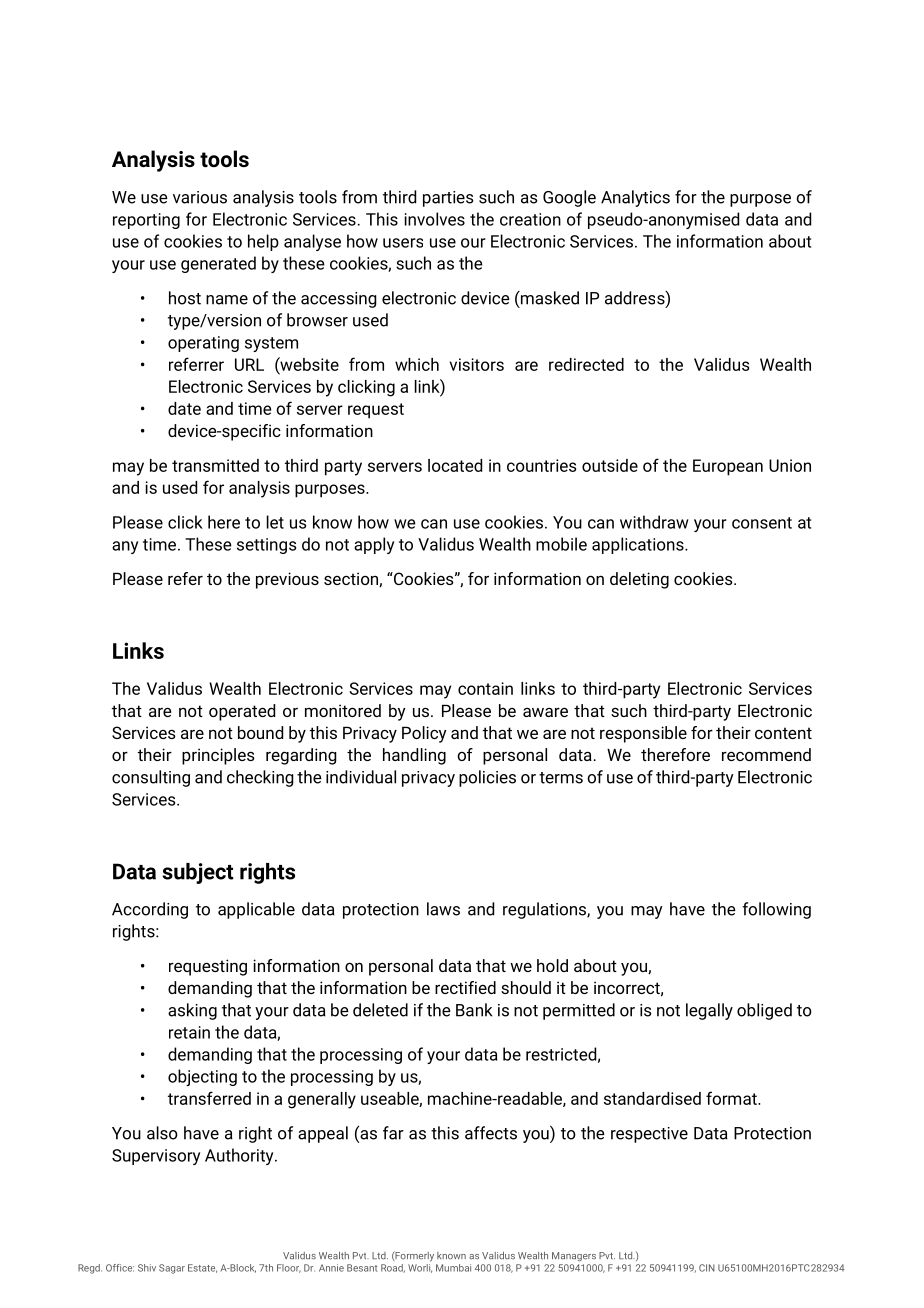 The height and width of the screenshot is (1308, 924). I want to click on Estate, so click(202, 1268).
